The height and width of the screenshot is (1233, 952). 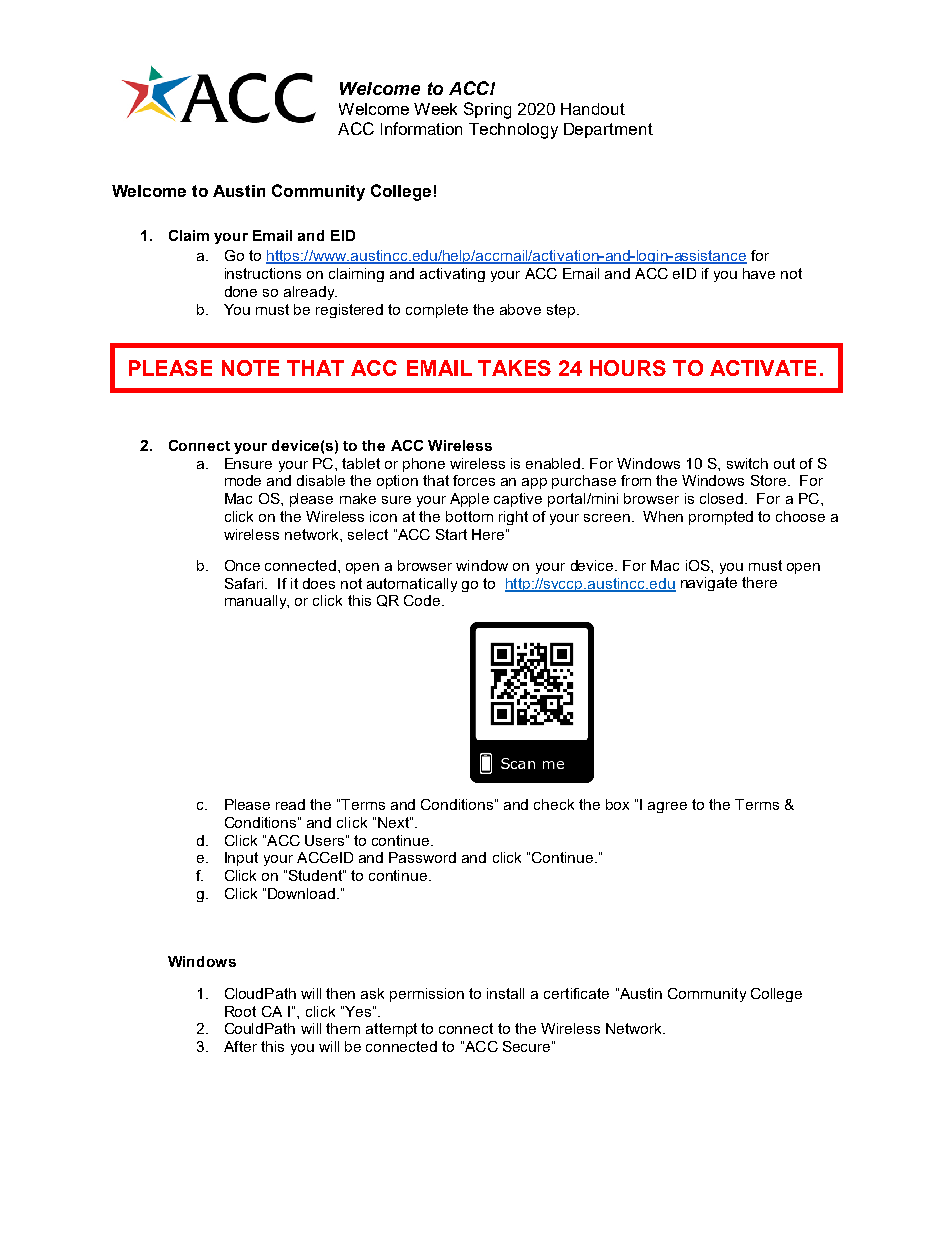 I want to click on Technology, so click(x=513, y=131).
